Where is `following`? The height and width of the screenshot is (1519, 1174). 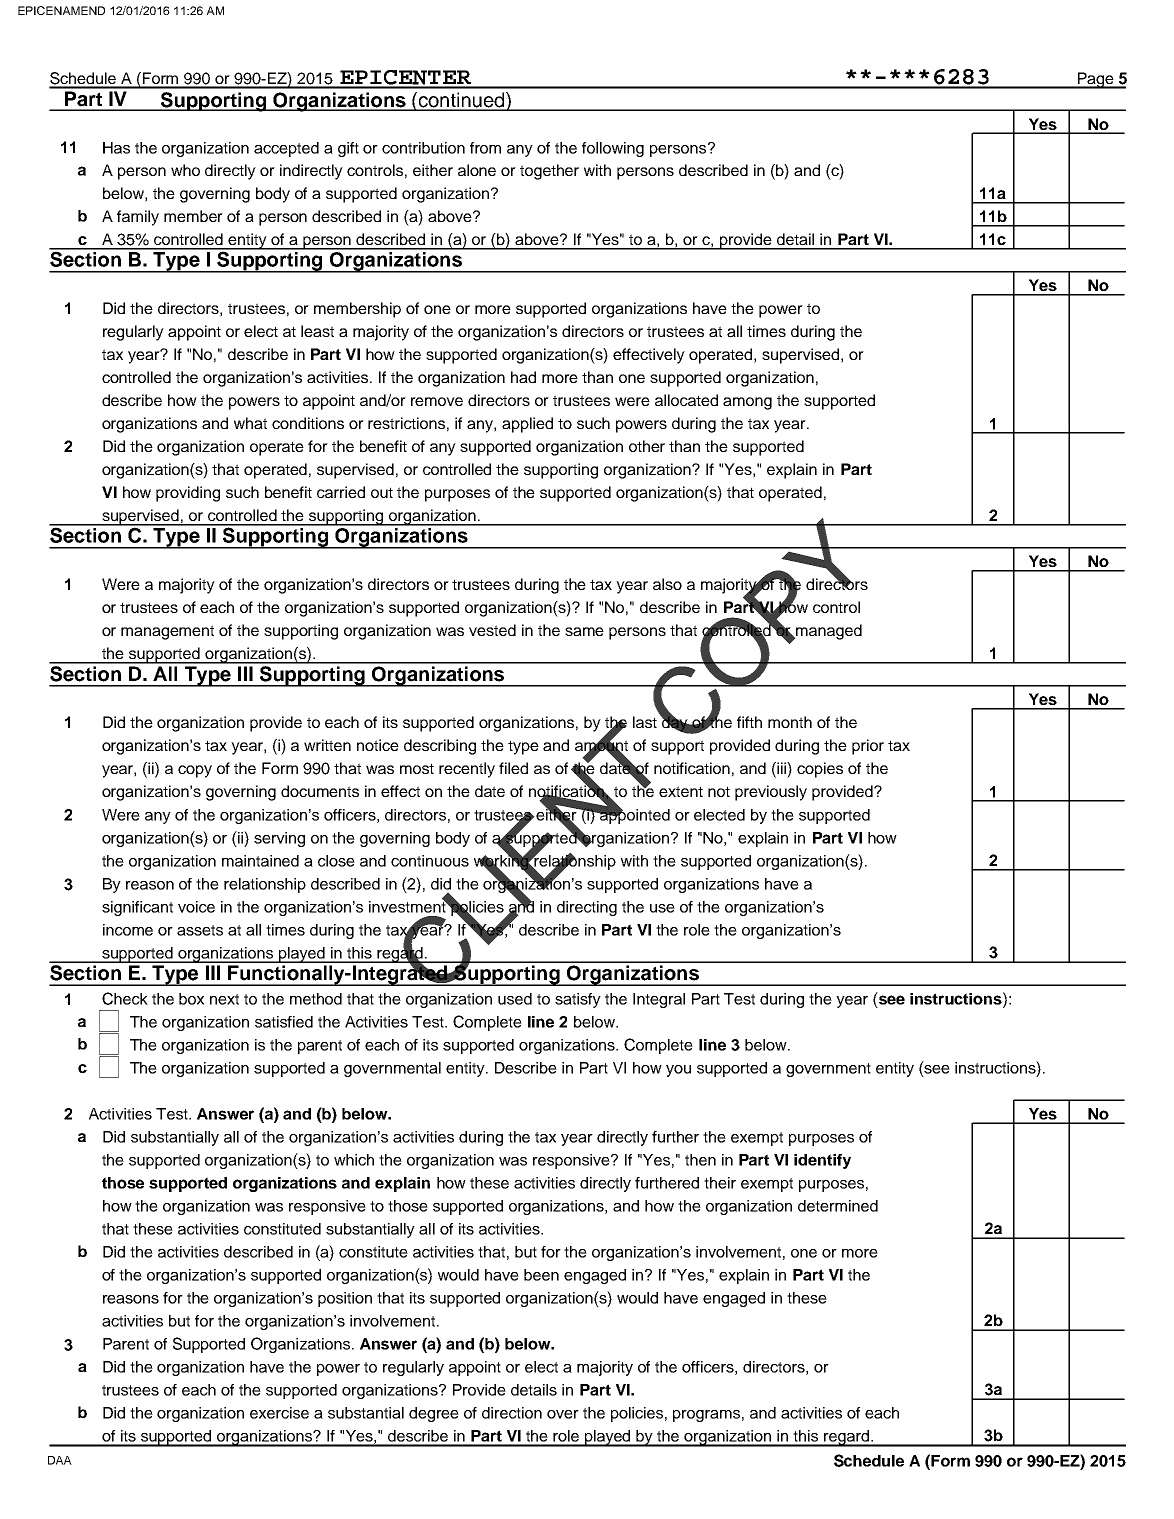 following is located at coordinates (613, 149).
